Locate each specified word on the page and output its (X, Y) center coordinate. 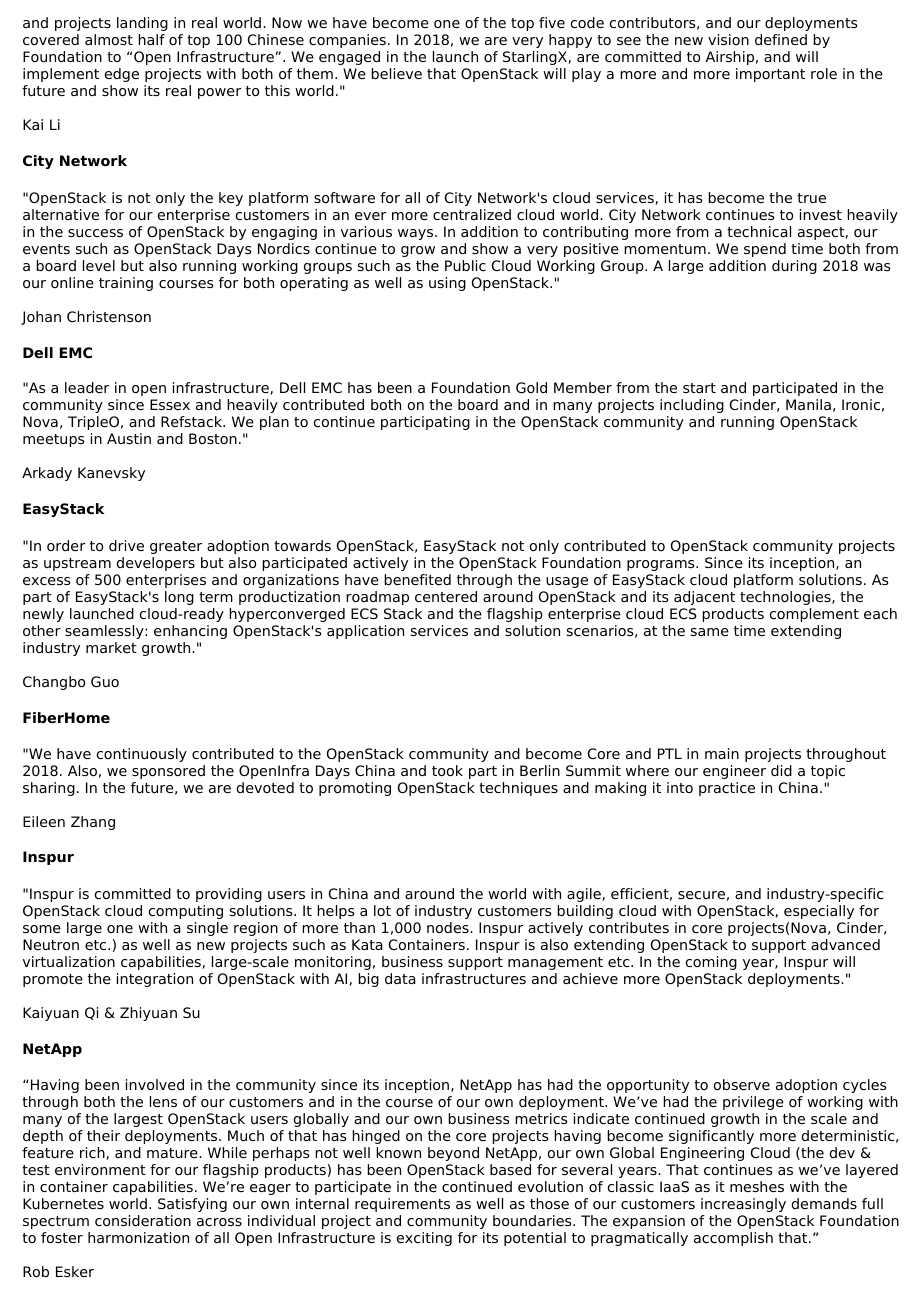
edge (121, 75)
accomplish (733, 1239)
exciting (424, 1239)
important (770, 75)
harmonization (138, 1237)
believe (396, 73)
